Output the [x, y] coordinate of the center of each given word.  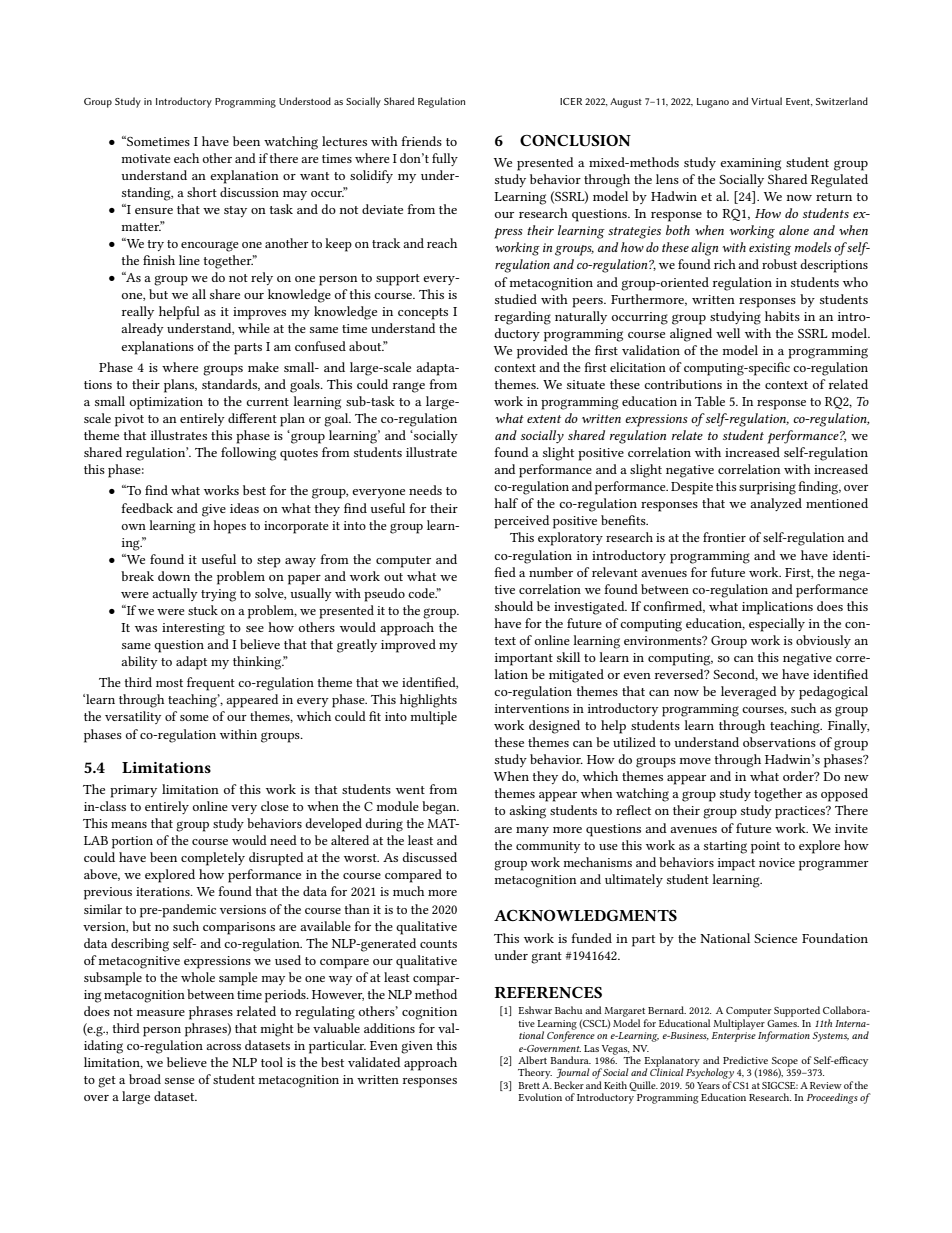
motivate [146, 158]
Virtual [766, 101]
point [765, 847]
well [728, 333]
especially [777, 625]
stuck [203, 610]
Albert [532, 1060]
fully [445, 159]
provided [542, 352]
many [532, 831]
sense [180, 1081]
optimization [166, 403]
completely [213, 859]
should [514, 606]
